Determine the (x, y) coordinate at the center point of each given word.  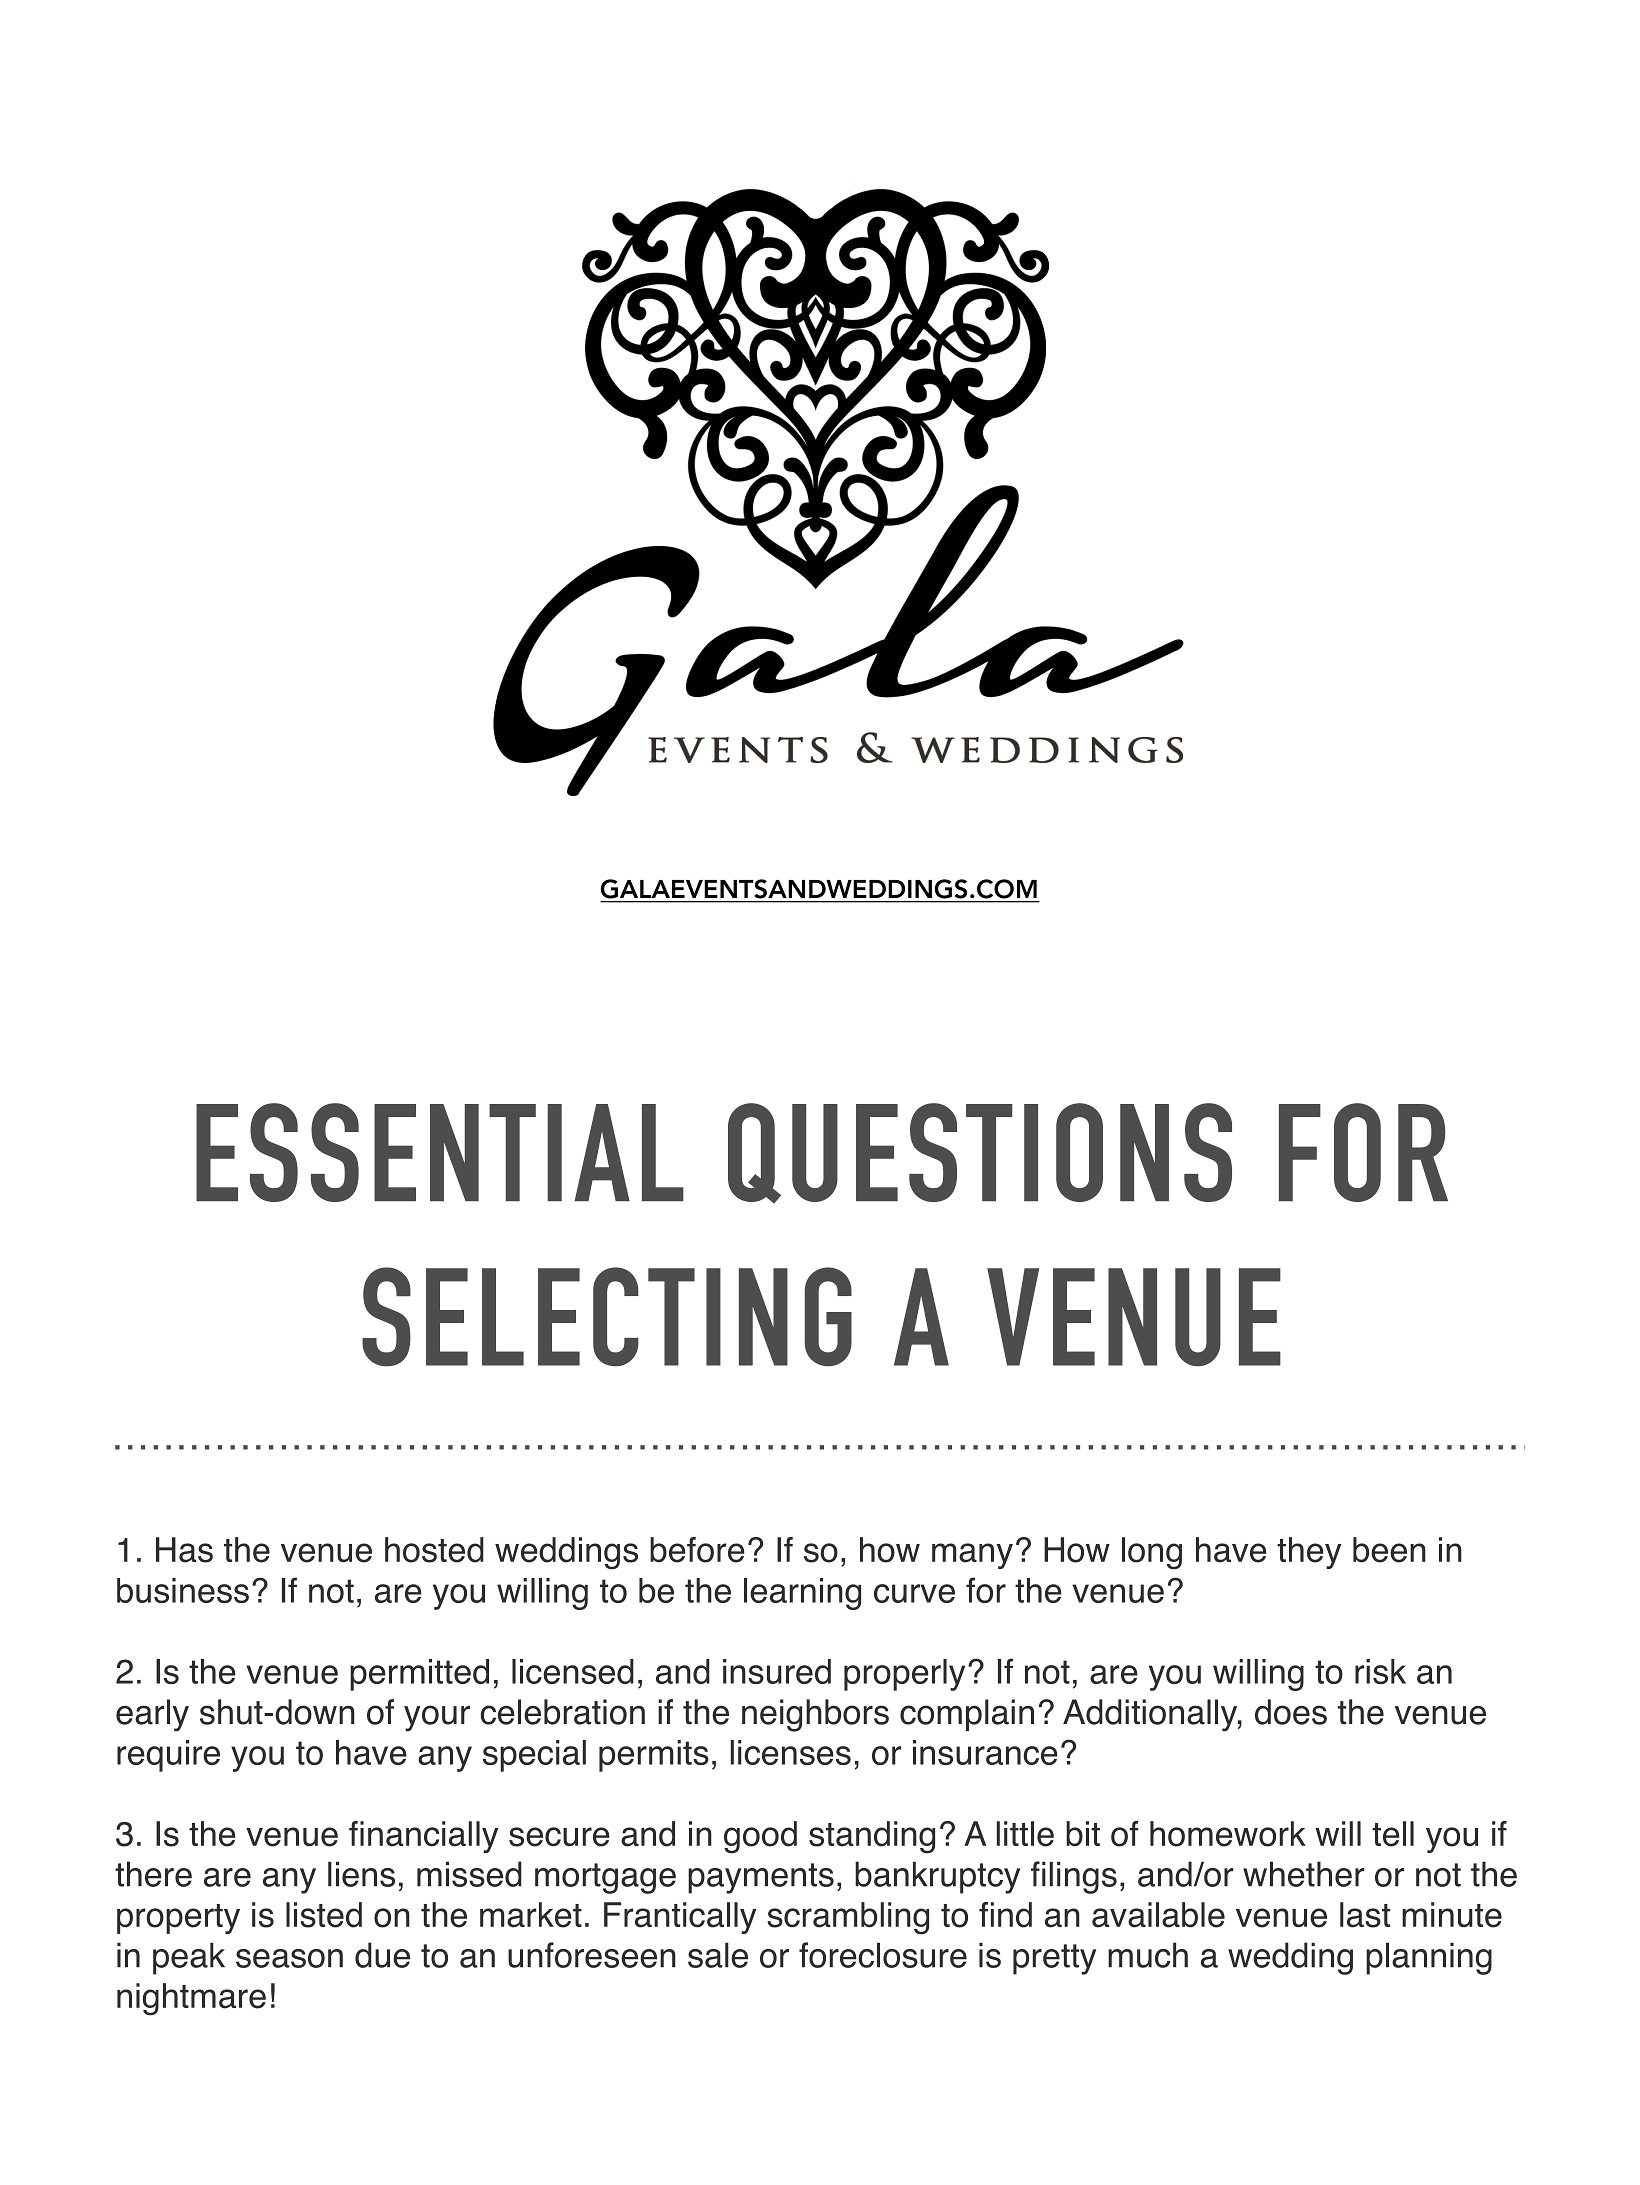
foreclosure (883, 1955)
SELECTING (607, 1317)
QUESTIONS (980, 1153)
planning (1429, 1958)
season (289, 1958)
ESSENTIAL (440, 1152)
